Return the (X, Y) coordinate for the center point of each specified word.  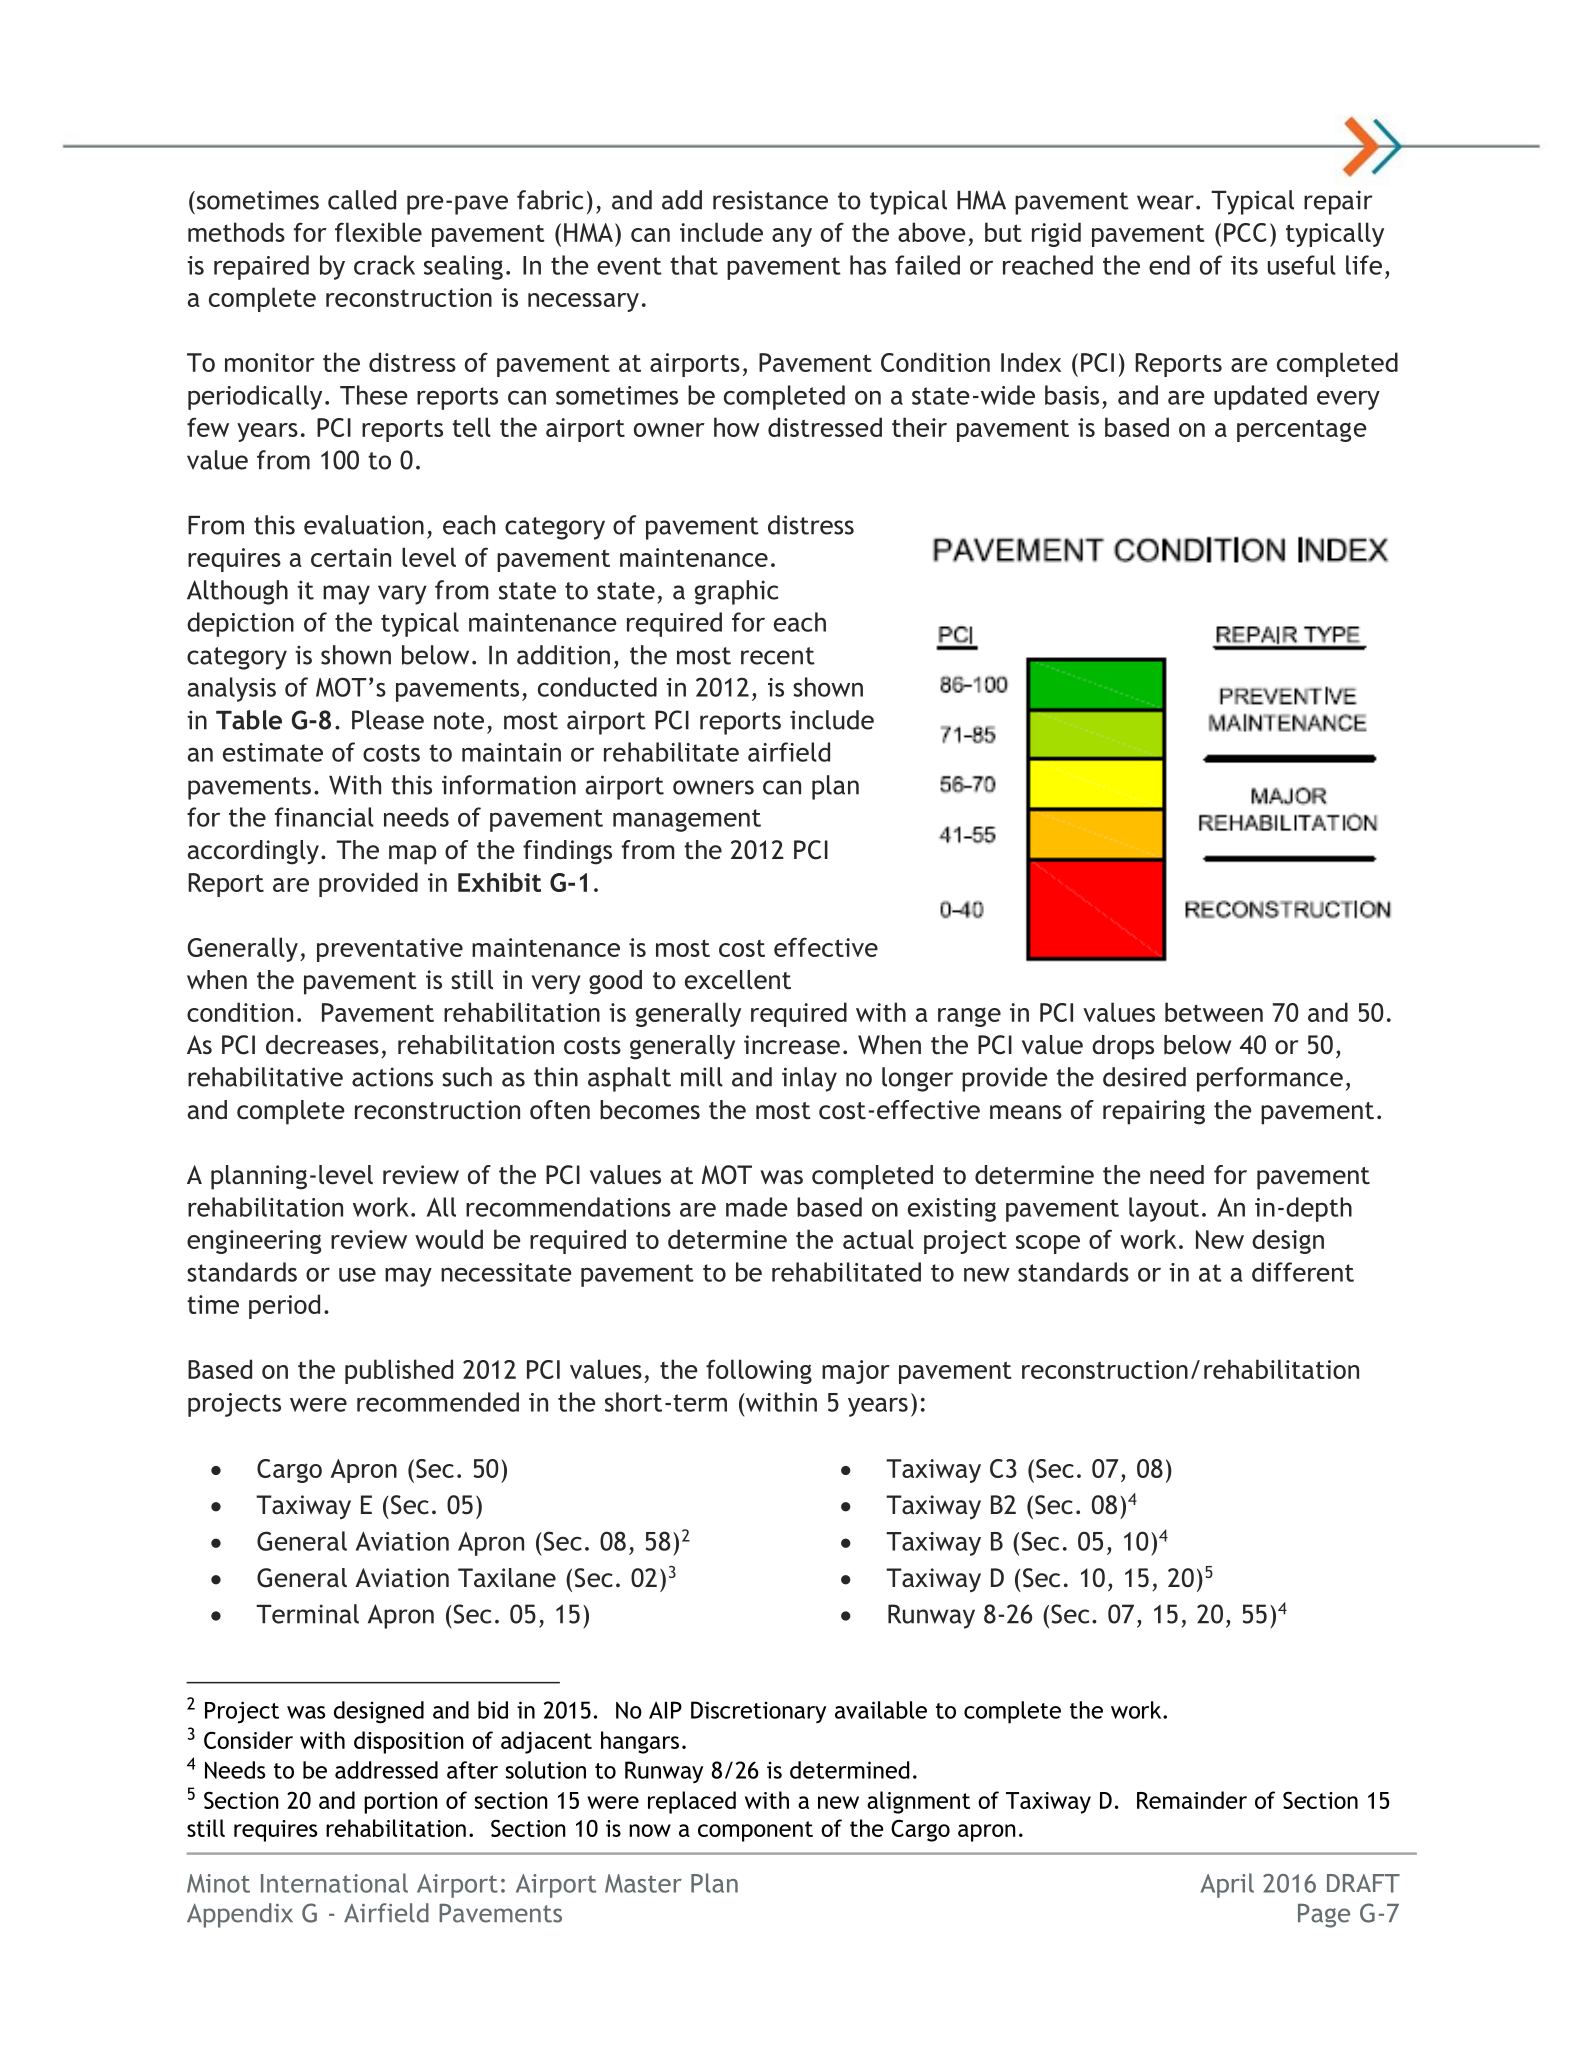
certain (351, 557)
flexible (378, 232)
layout (1164, 1209)
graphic (736, 592)
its (1244, 265)
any (792, 237)
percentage (1302, 430)
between (1214, 1012)
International (334, 1883)
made (757, 1207)
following (759, 1371)
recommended (438, 1402)
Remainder (1192, 1800)
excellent (738, 980)
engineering (254, 1242)
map (412, 855)
